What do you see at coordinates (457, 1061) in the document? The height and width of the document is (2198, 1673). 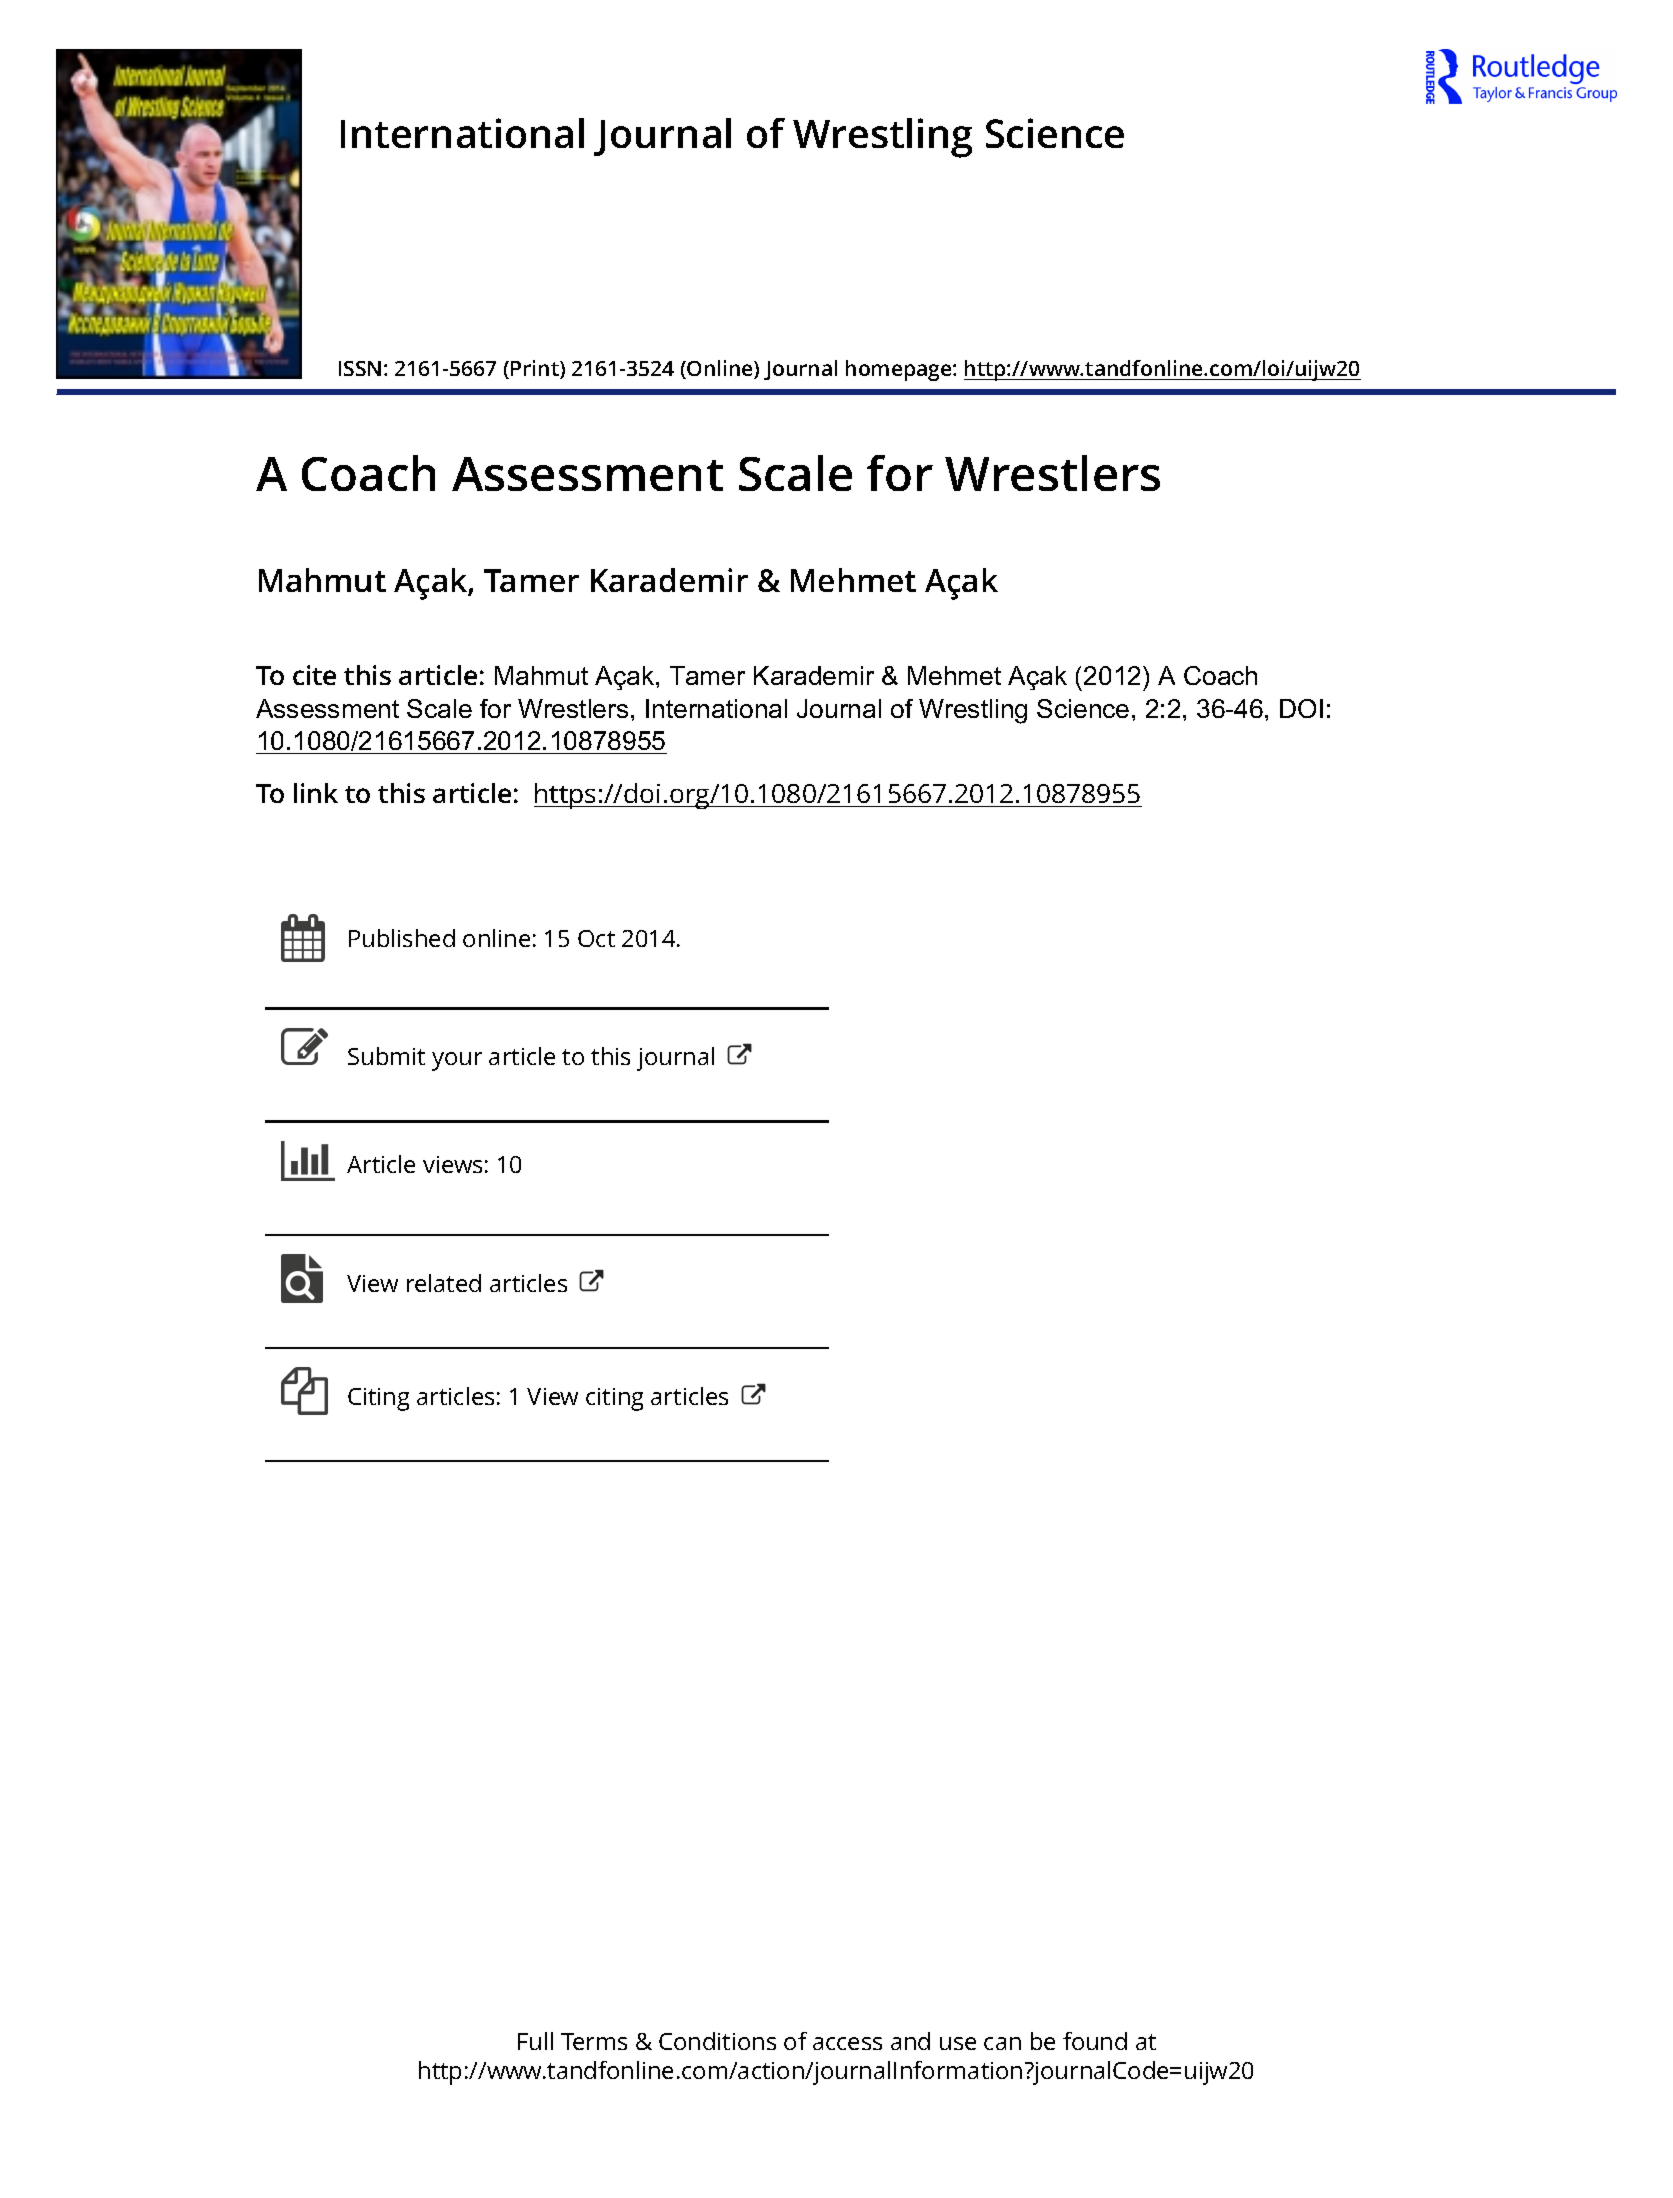 I see `your` at bounding box center [457, 1061].
